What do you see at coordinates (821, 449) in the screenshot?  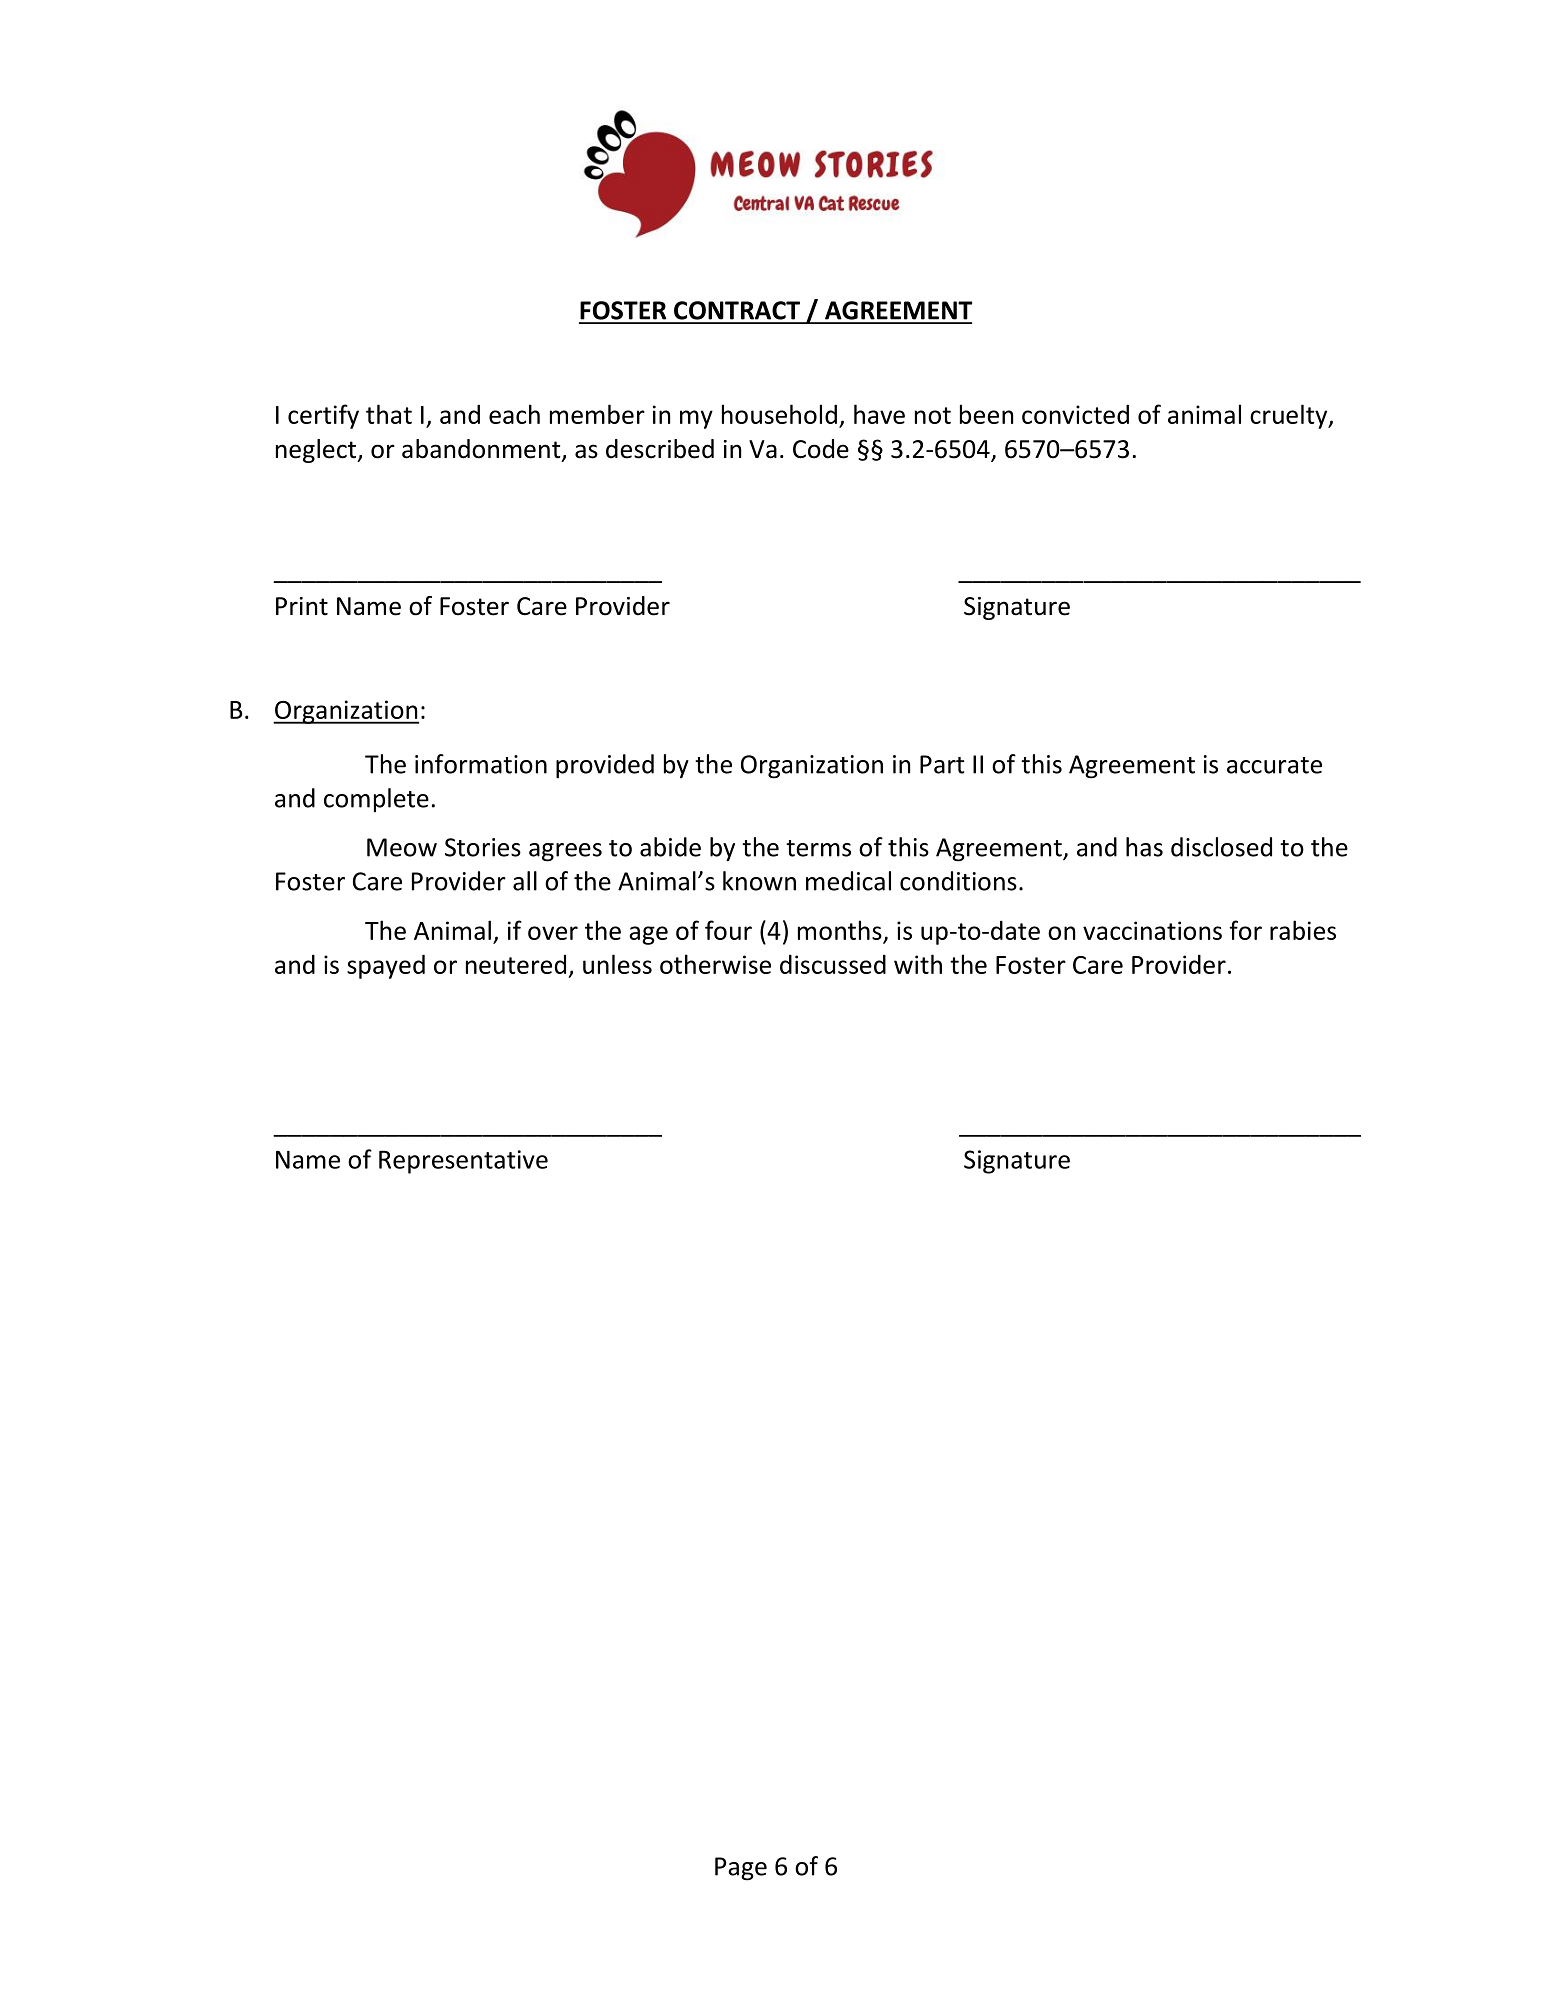 I see `Code` at bounding box center [821, 449].
